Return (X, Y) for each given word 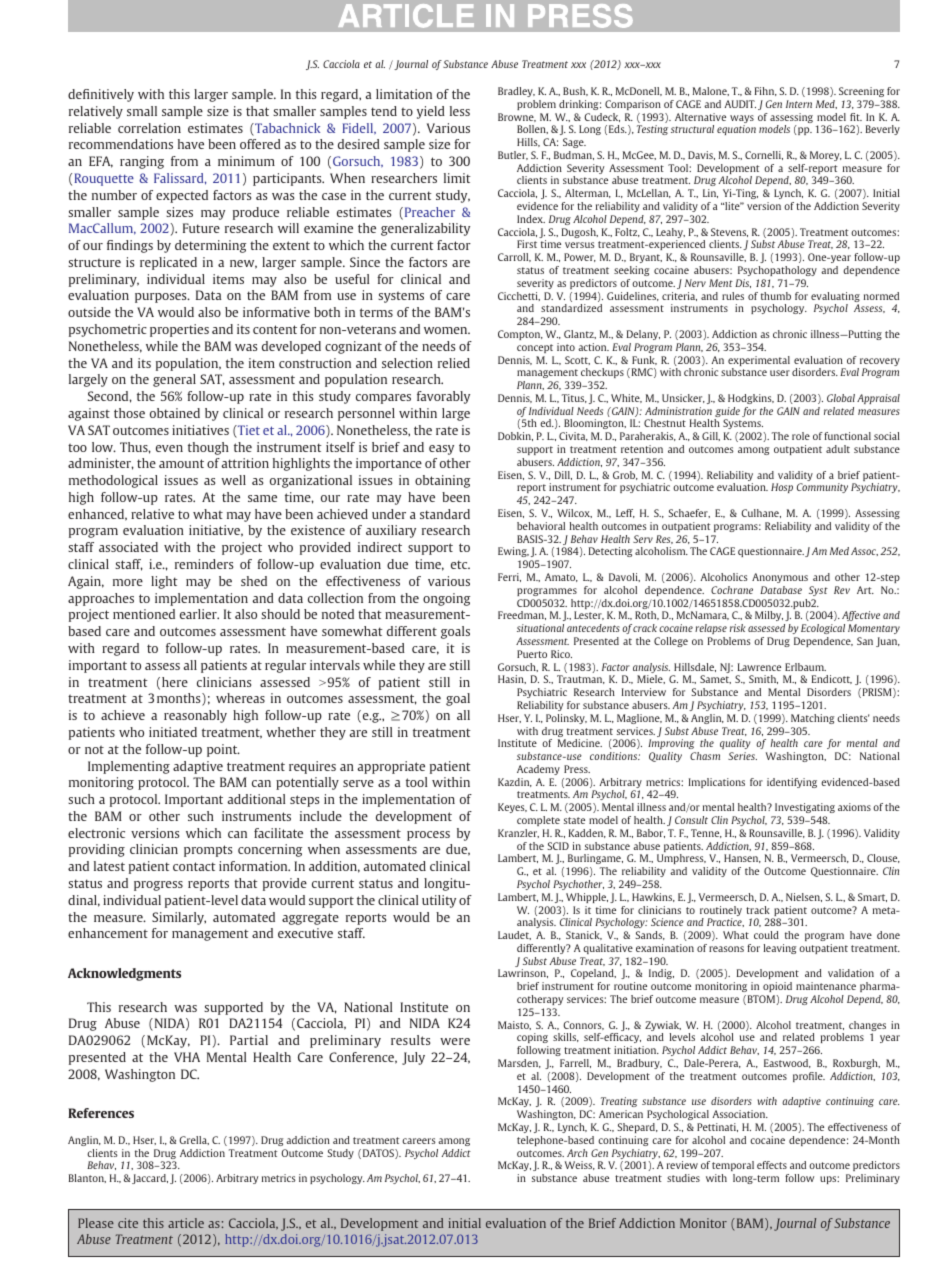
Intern (799, 104)
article (186, 1223)
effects (772, 1165)
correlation (149, 128)
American (621, 1114)
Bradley (516, 92)
